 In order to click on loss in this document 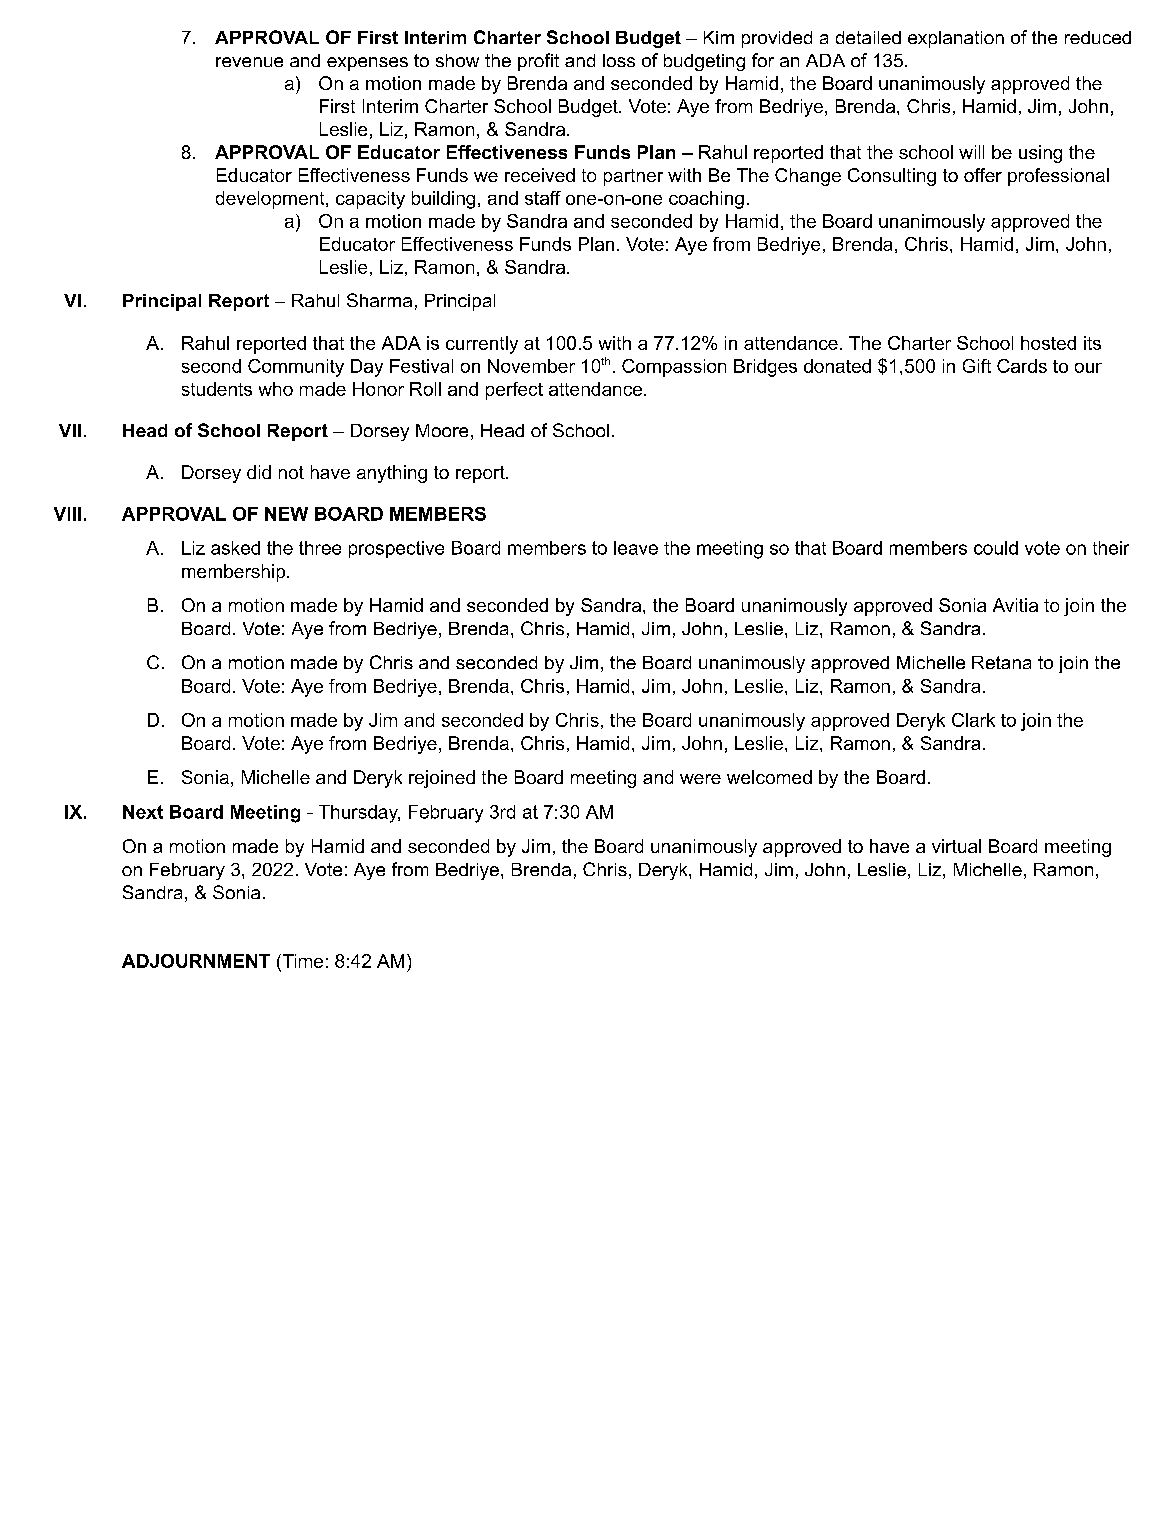, I will do `click(619, 60)`.
